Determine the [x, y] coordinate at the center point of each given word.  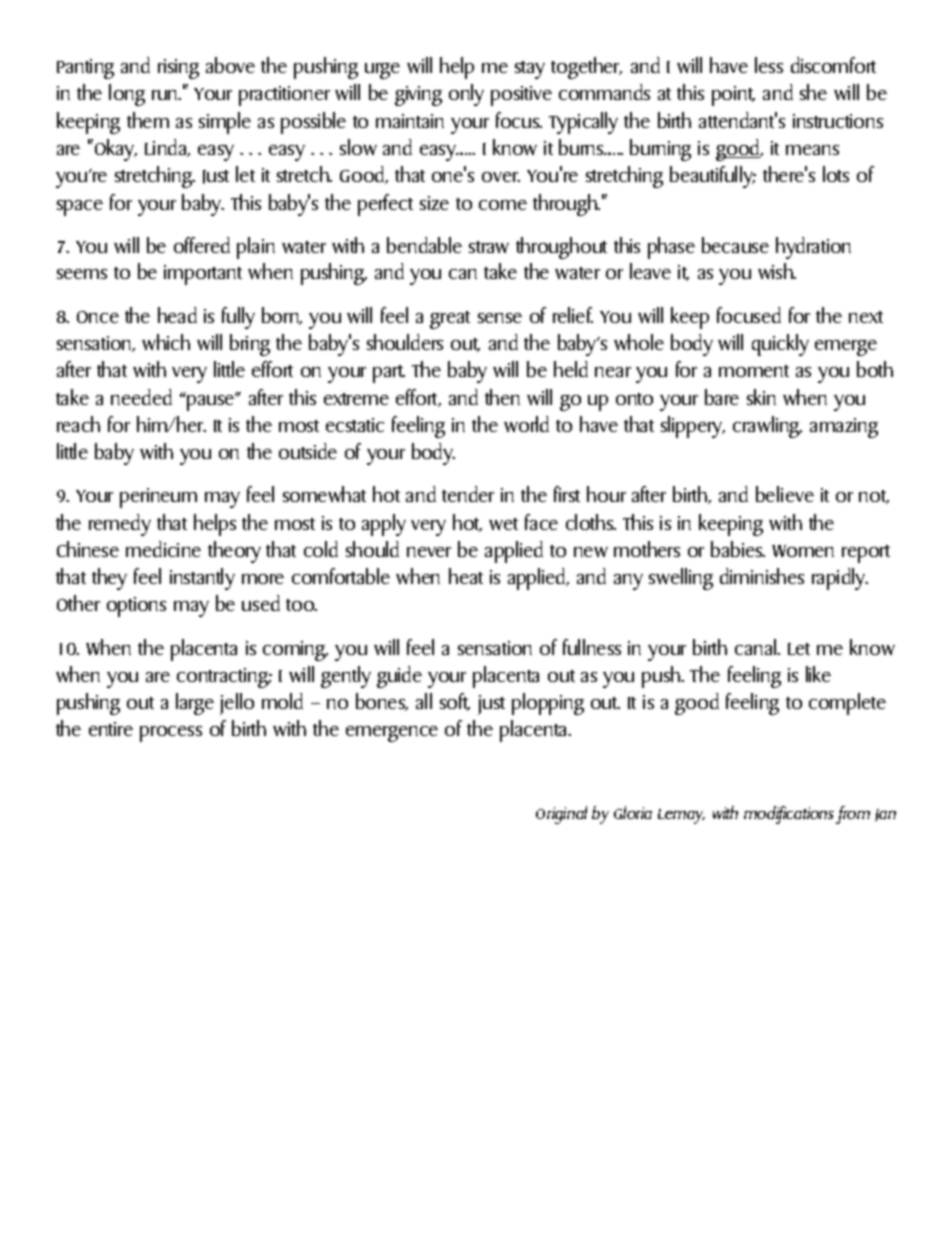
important [203, 275]
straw [489, 247]
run [166, 95]
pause [212, 402]
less [769, 65]
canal [757, 647]
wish [777, 271]
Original [561, 815]
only [466, 95]
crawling [767, 427]
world [526, 424]
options [136, 607]
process [171, 734]
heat [466, 576]
